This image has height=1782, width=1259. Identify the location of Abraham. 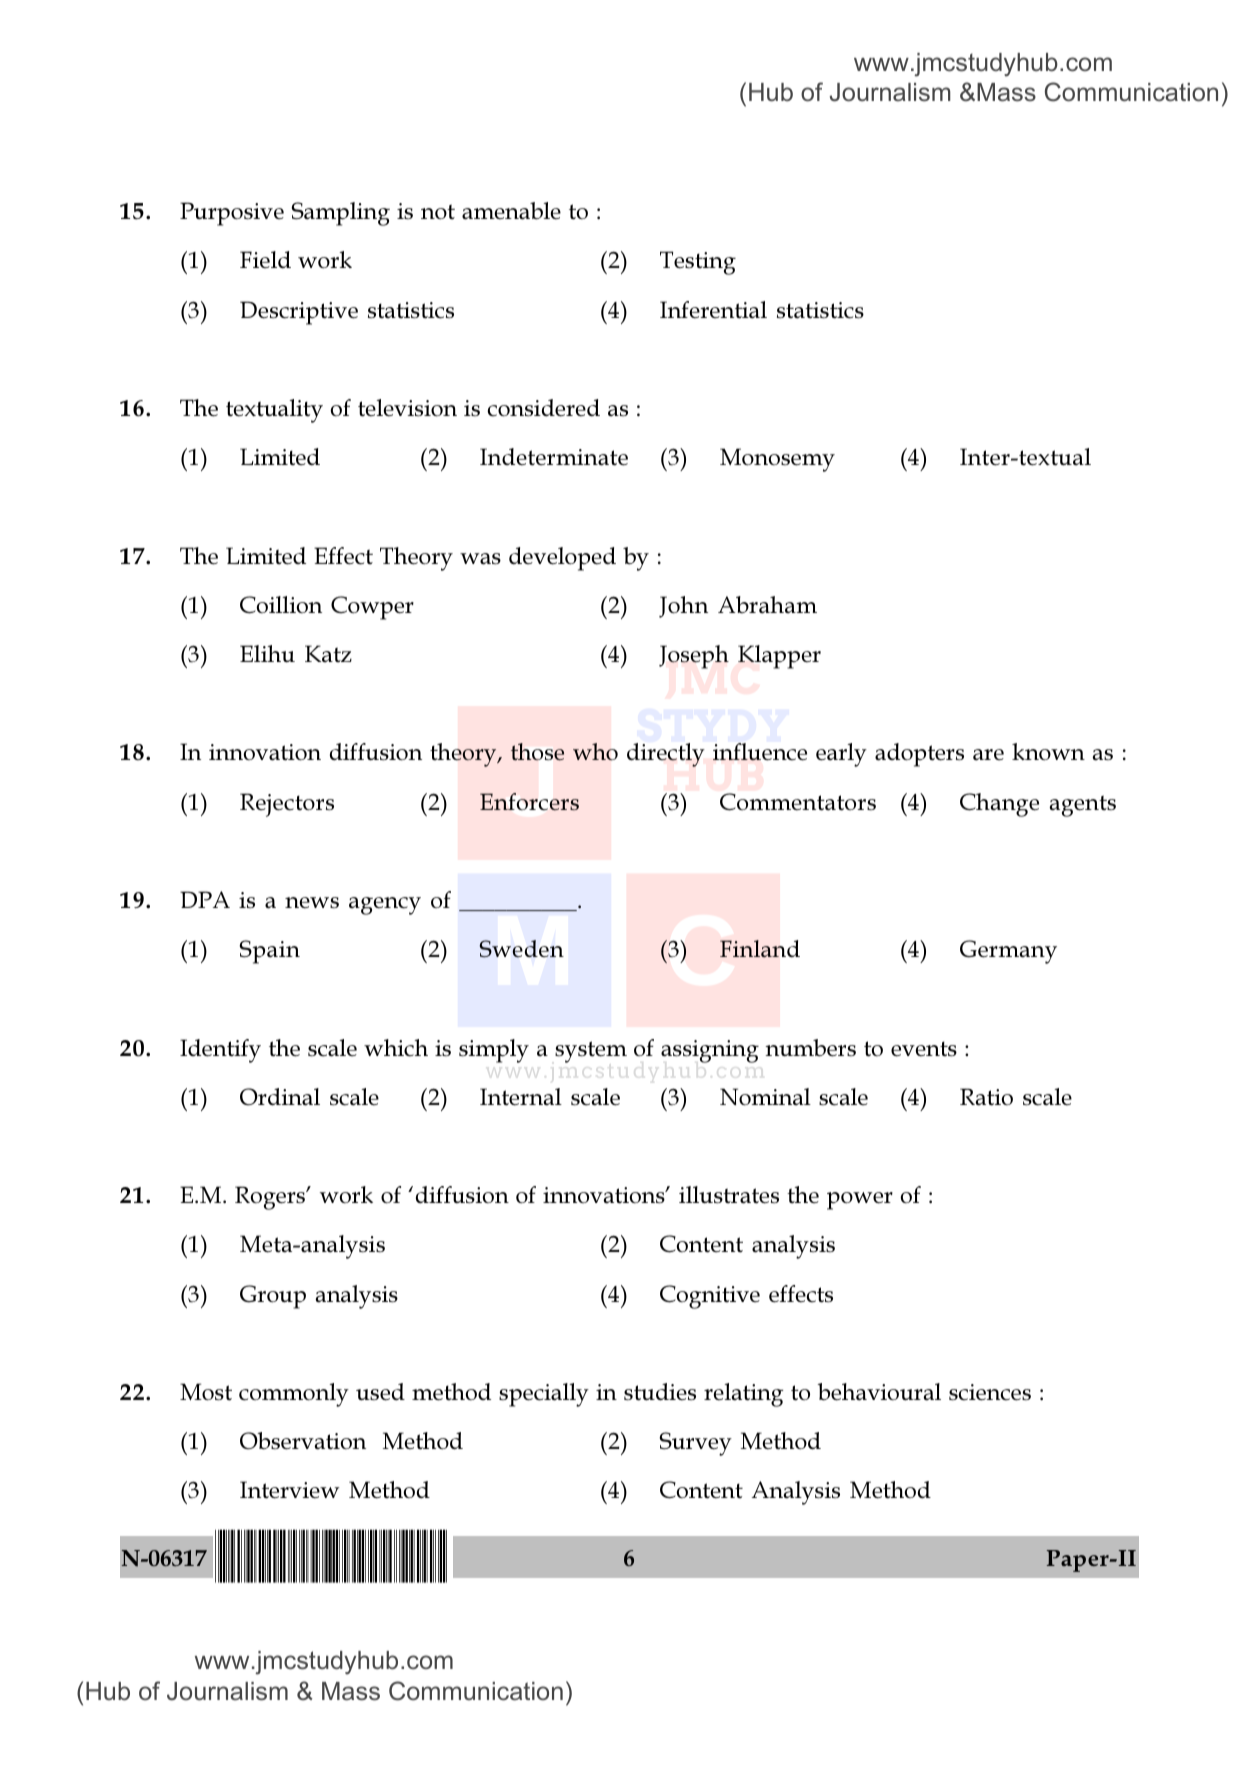
(767, 605).
